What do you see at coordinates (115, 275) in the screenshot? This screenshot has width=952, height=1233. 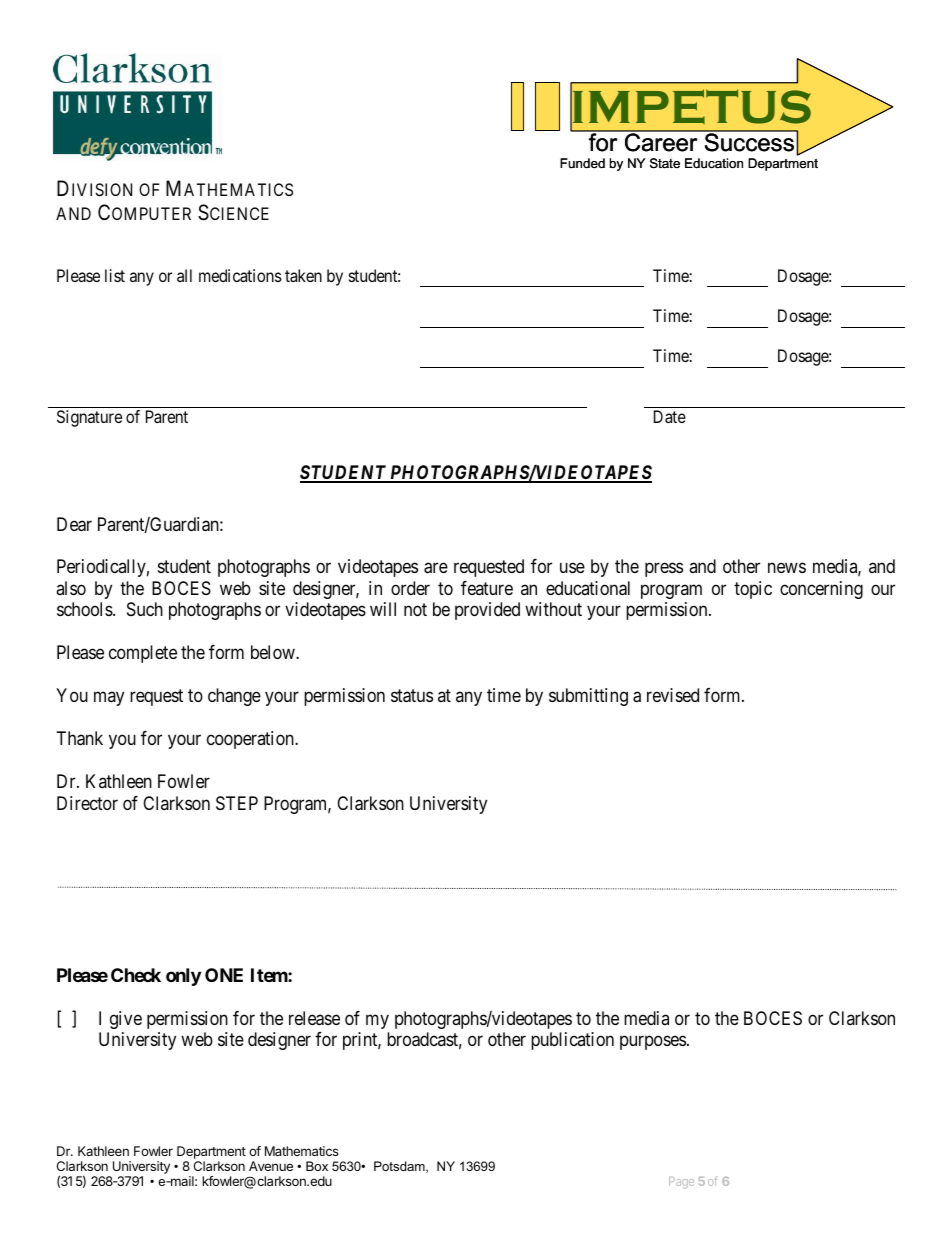 I see `list` at bounding box center [115, 275].
